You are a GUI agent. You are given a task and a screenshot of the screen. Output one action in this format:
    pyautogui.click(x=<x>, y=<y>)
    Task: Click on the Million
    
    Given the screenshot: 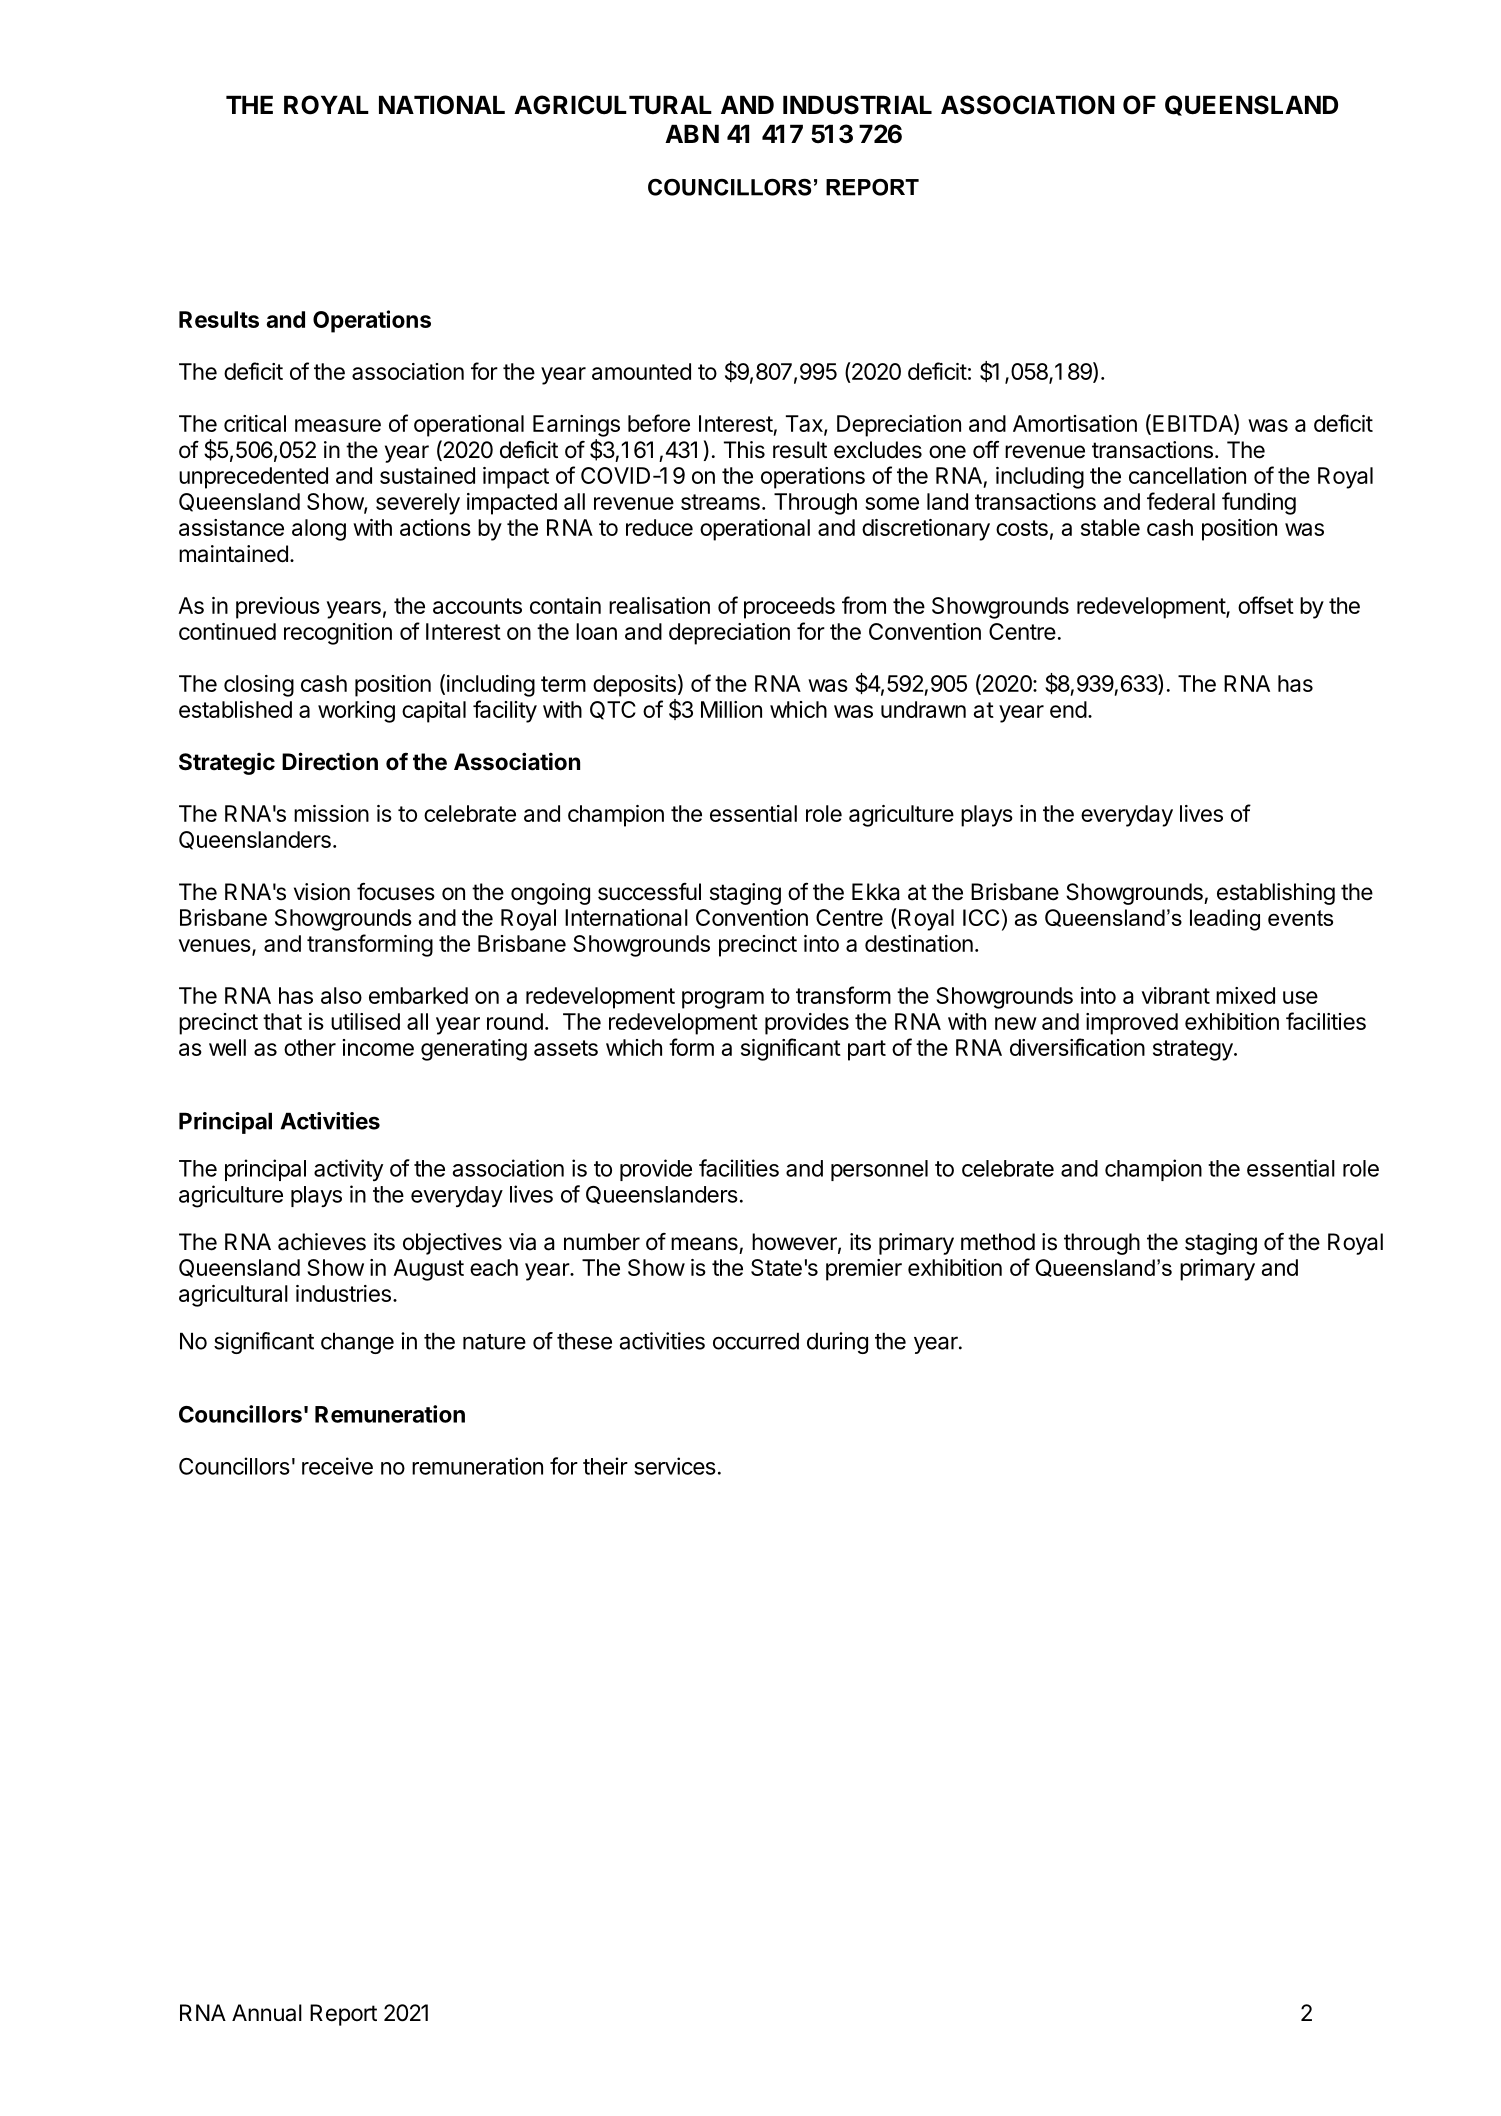 What is the action you would take?
    pyautogui.click(x=731, y=709)
